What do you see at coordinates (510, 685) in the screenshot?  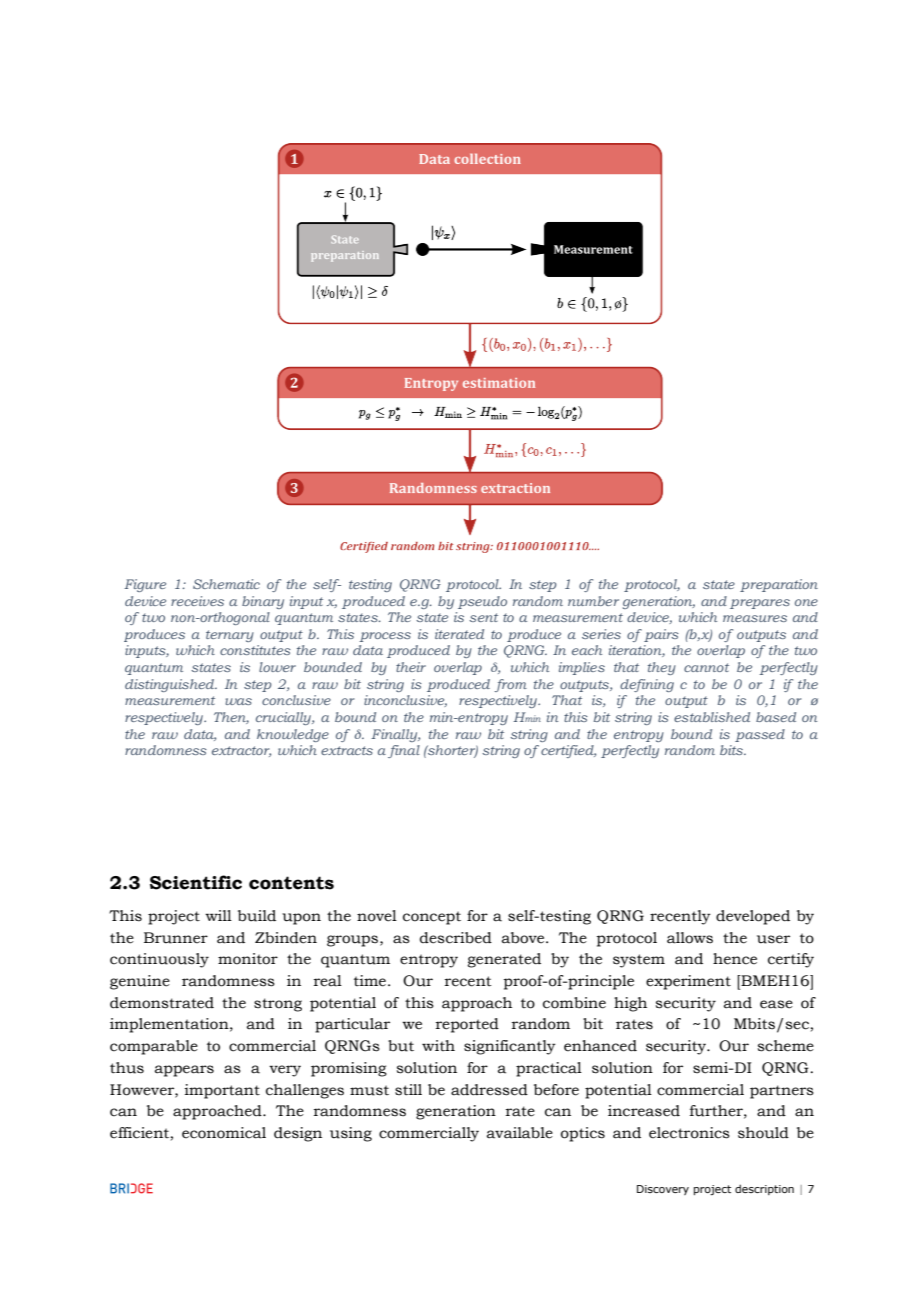 I see `from` at bounding box center [510, 685].
